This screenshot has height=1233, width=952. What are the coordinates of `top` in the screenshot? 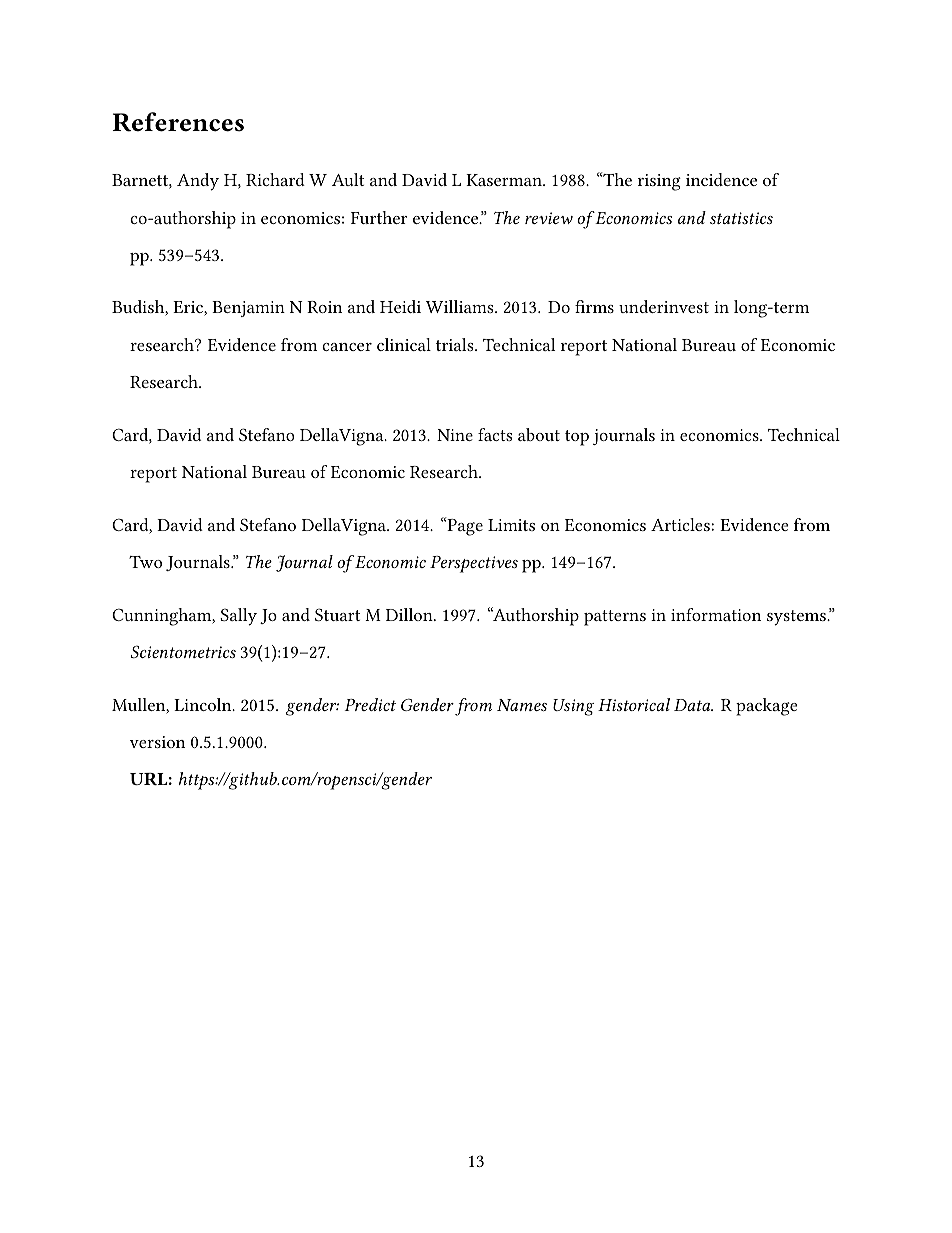 It's located at (577, 438).
